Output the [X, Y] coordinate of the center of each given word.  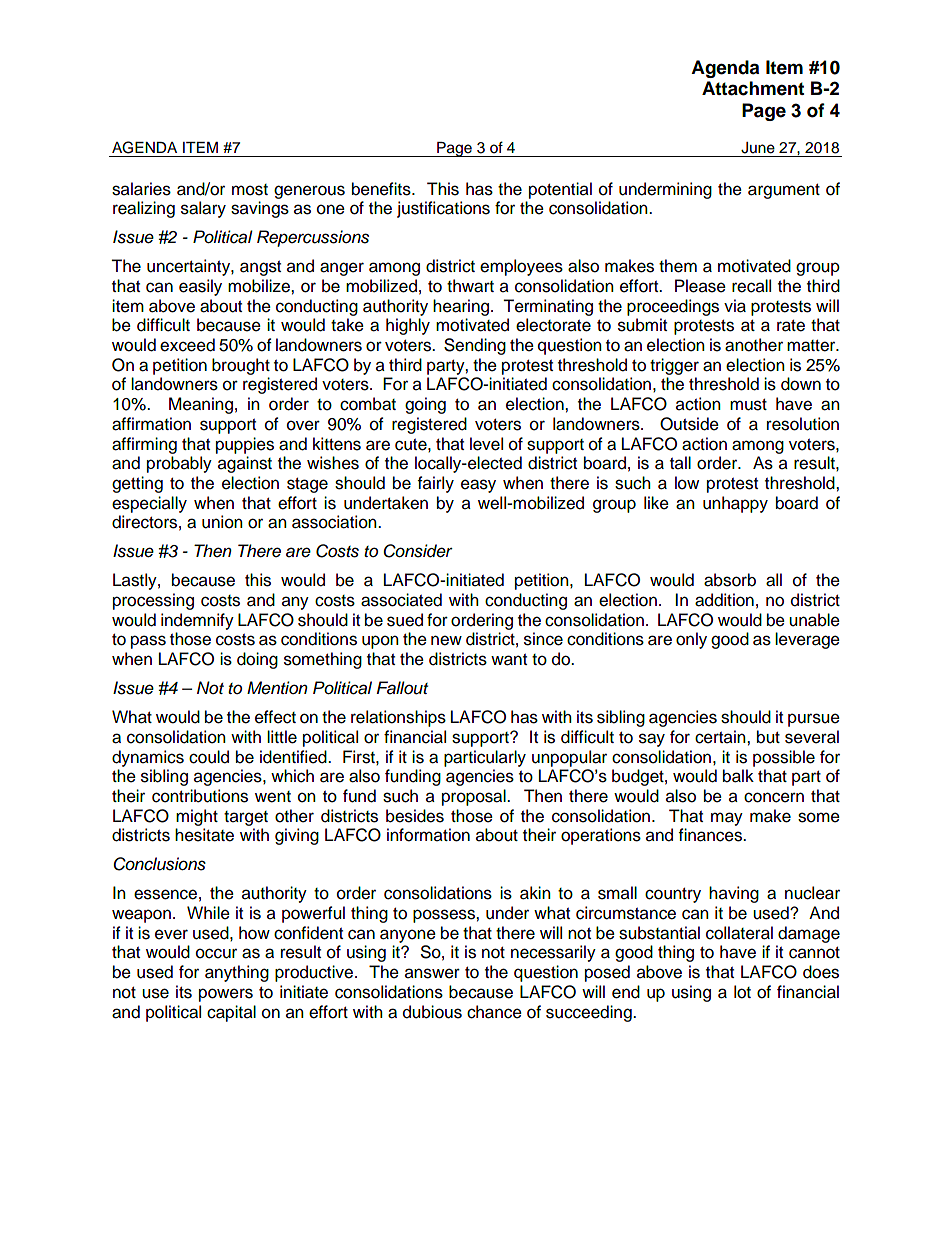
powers [226, 995]
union [222, 522]
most [250, 190]
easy [478, 486]
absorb [730, 580]
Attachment [753, 88]
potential [560, 190]
